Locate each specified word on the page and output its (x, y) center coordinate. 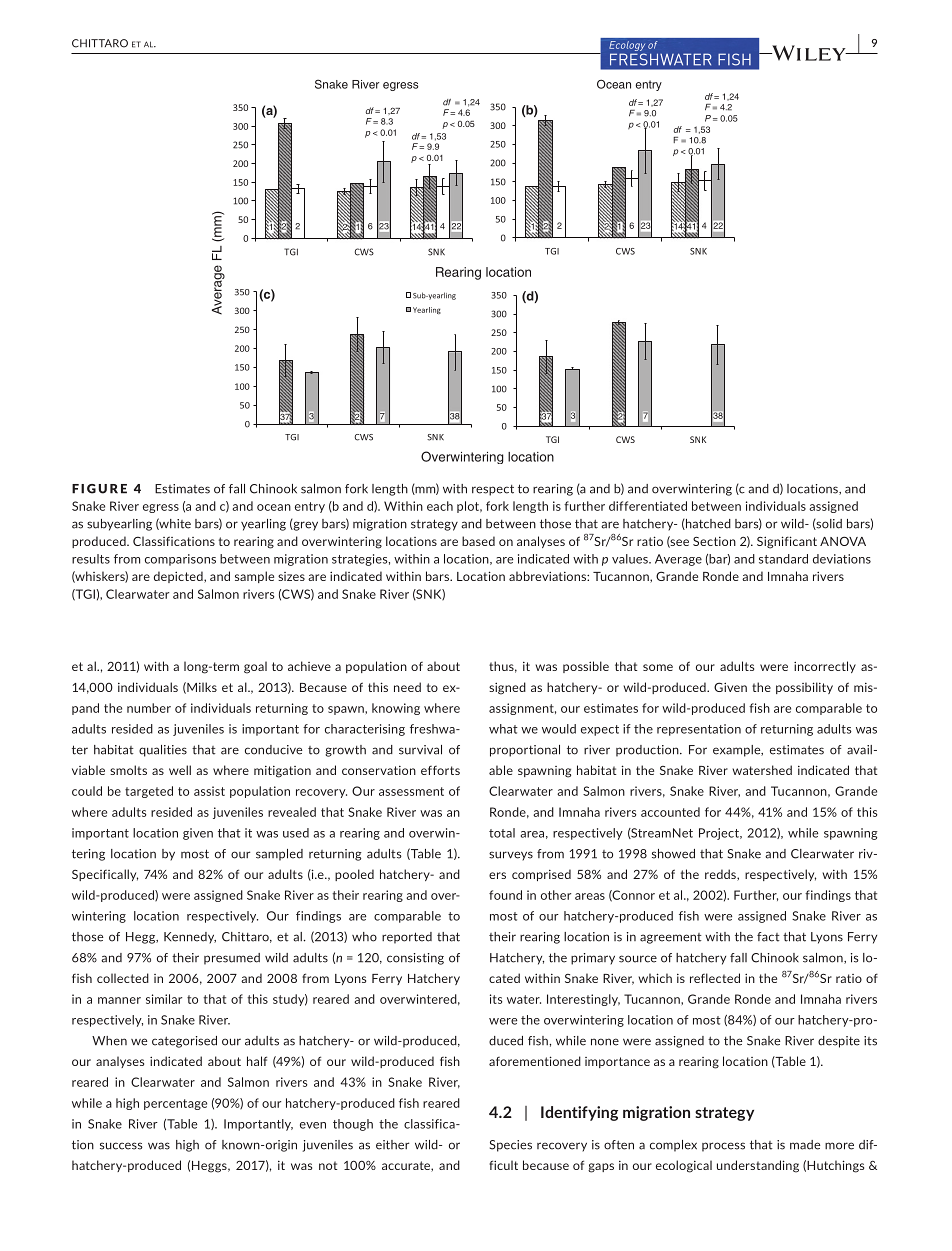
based (478, 541)
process (723, 1147)
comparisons (180, 560)
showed (673, 854)
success (121, 1146)
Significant (787, 542)
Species (511, 1146)
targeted (149, 792)
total (502, 833)
